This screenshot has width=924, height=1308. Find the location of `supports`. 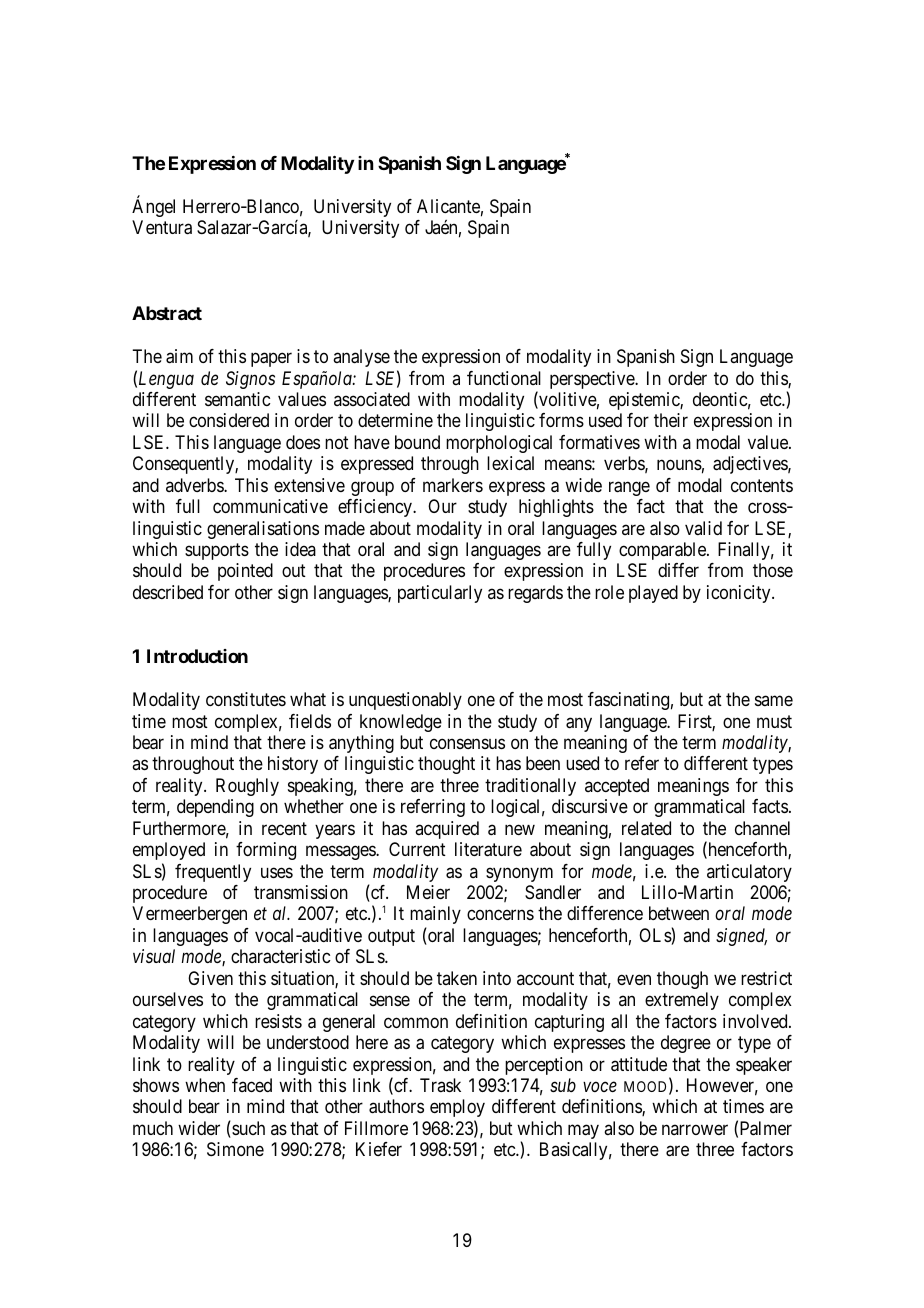

supports is located at coordinates (217, 551).
